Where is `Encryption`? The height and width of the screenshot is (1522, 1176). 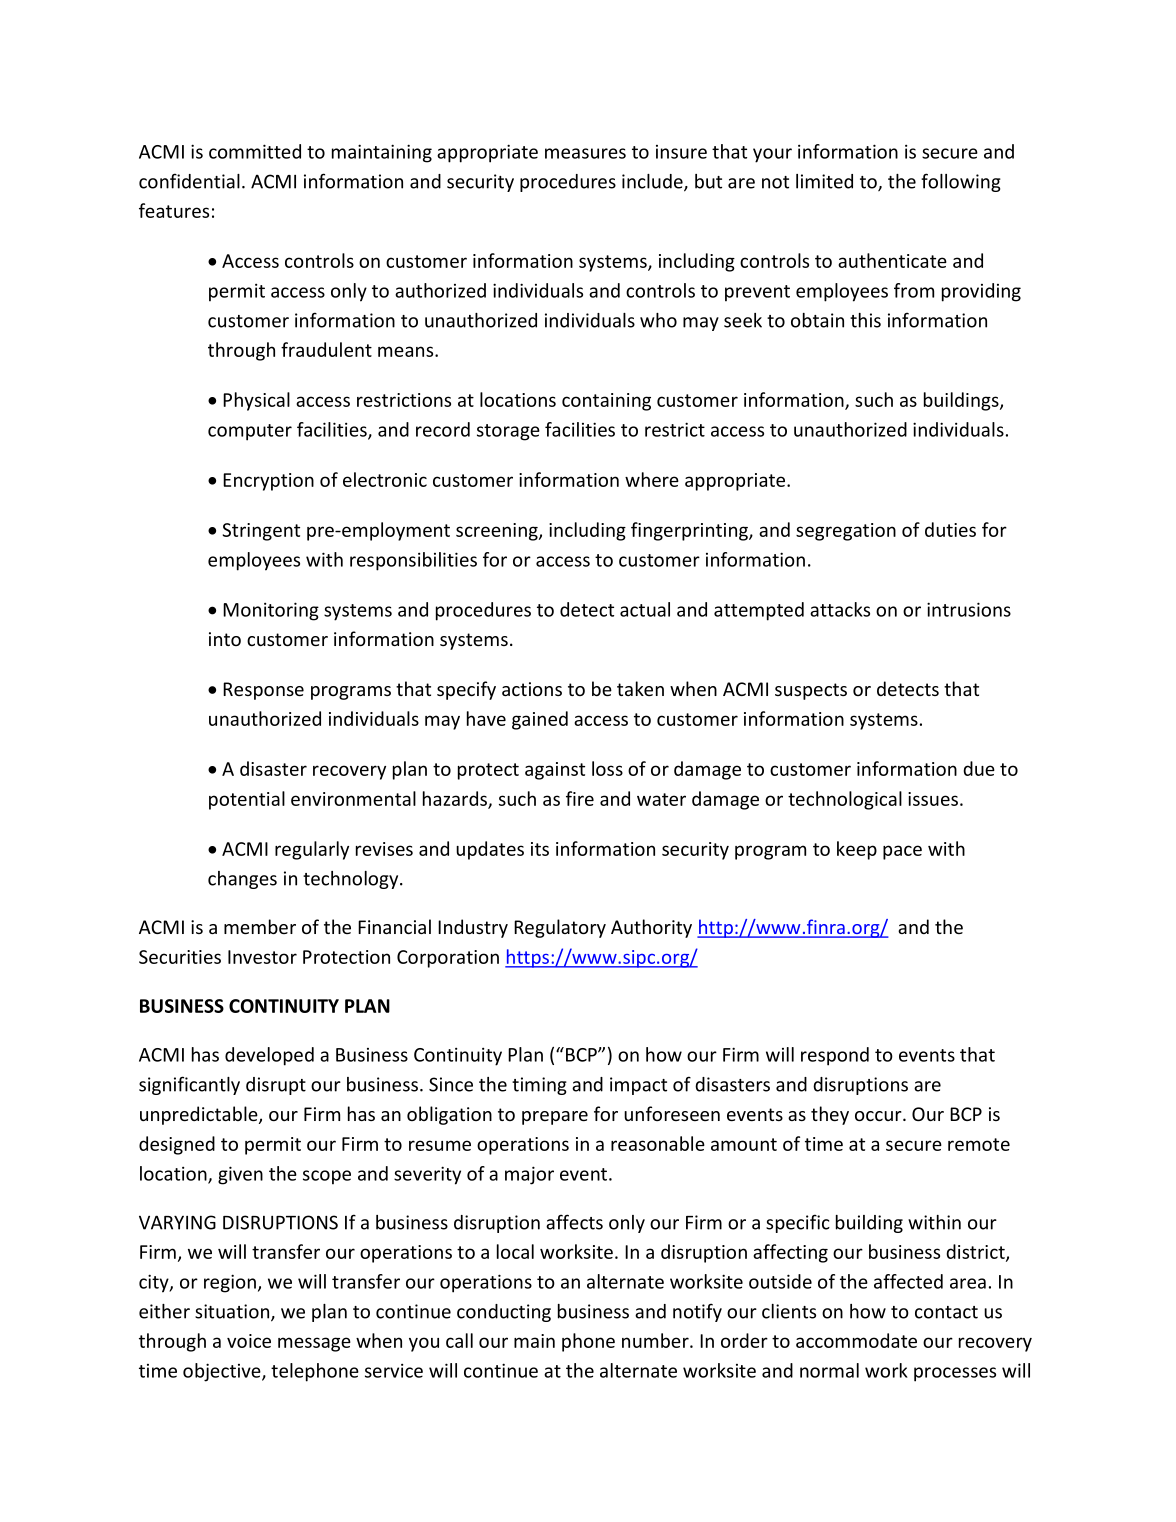 Encryption is located at coordinates (268, 482).
